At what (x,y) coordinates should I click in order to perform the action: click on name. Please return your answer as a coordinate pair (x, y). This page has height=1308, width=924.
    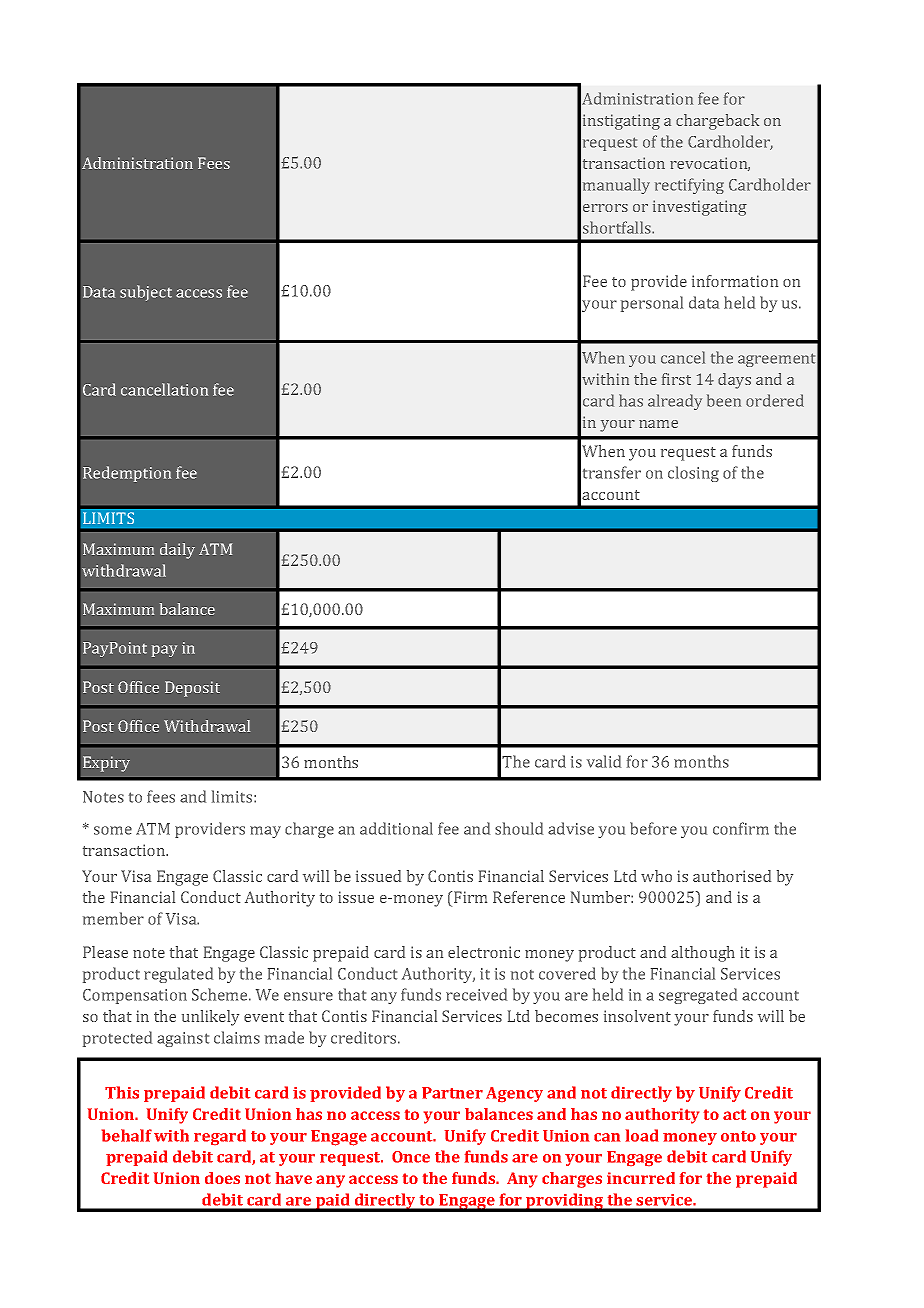
    Looking at the image, I should click on (658, 424).
